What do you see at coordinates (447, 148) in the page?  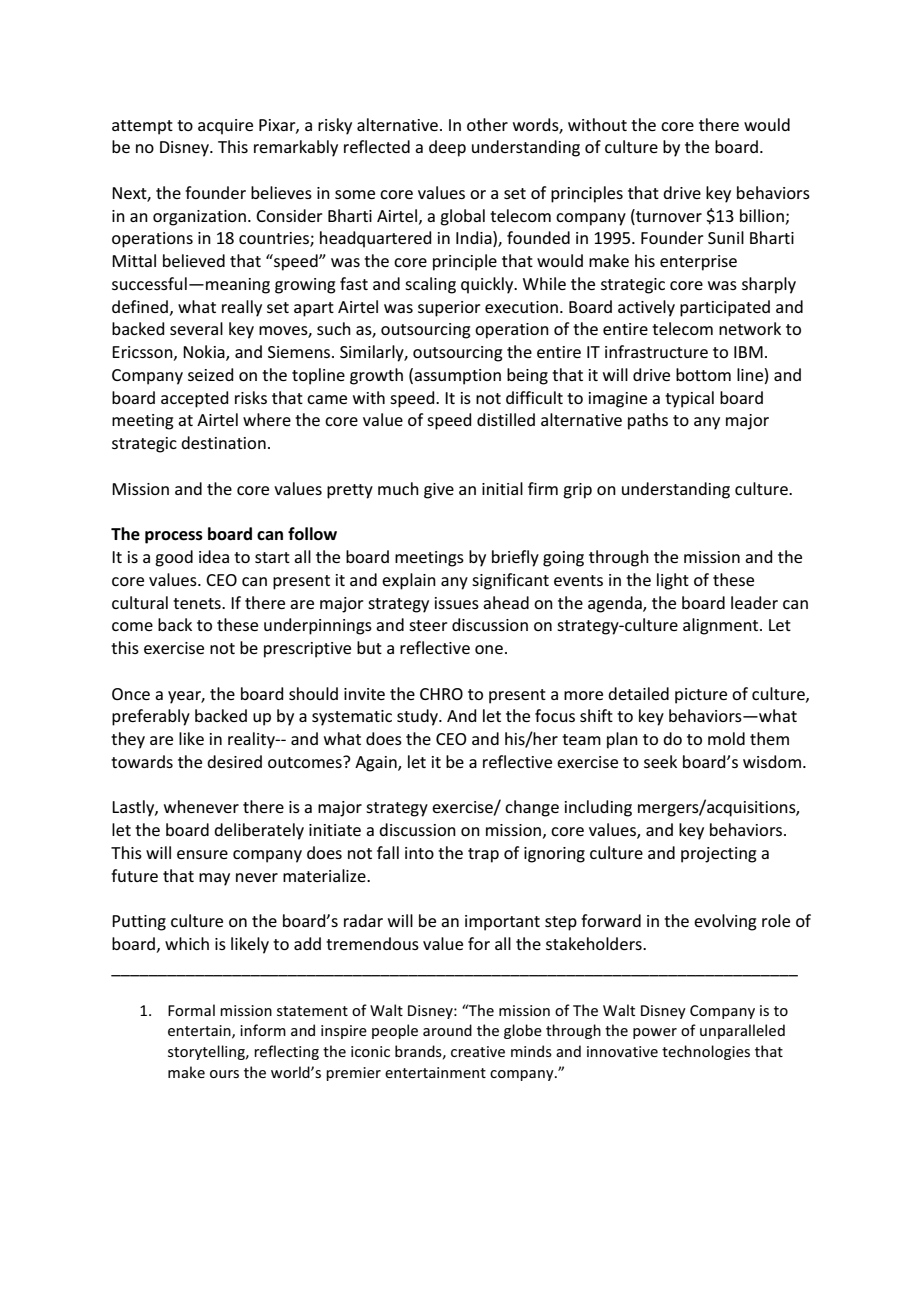 I see `deep` at bounding box center [447, 148].
